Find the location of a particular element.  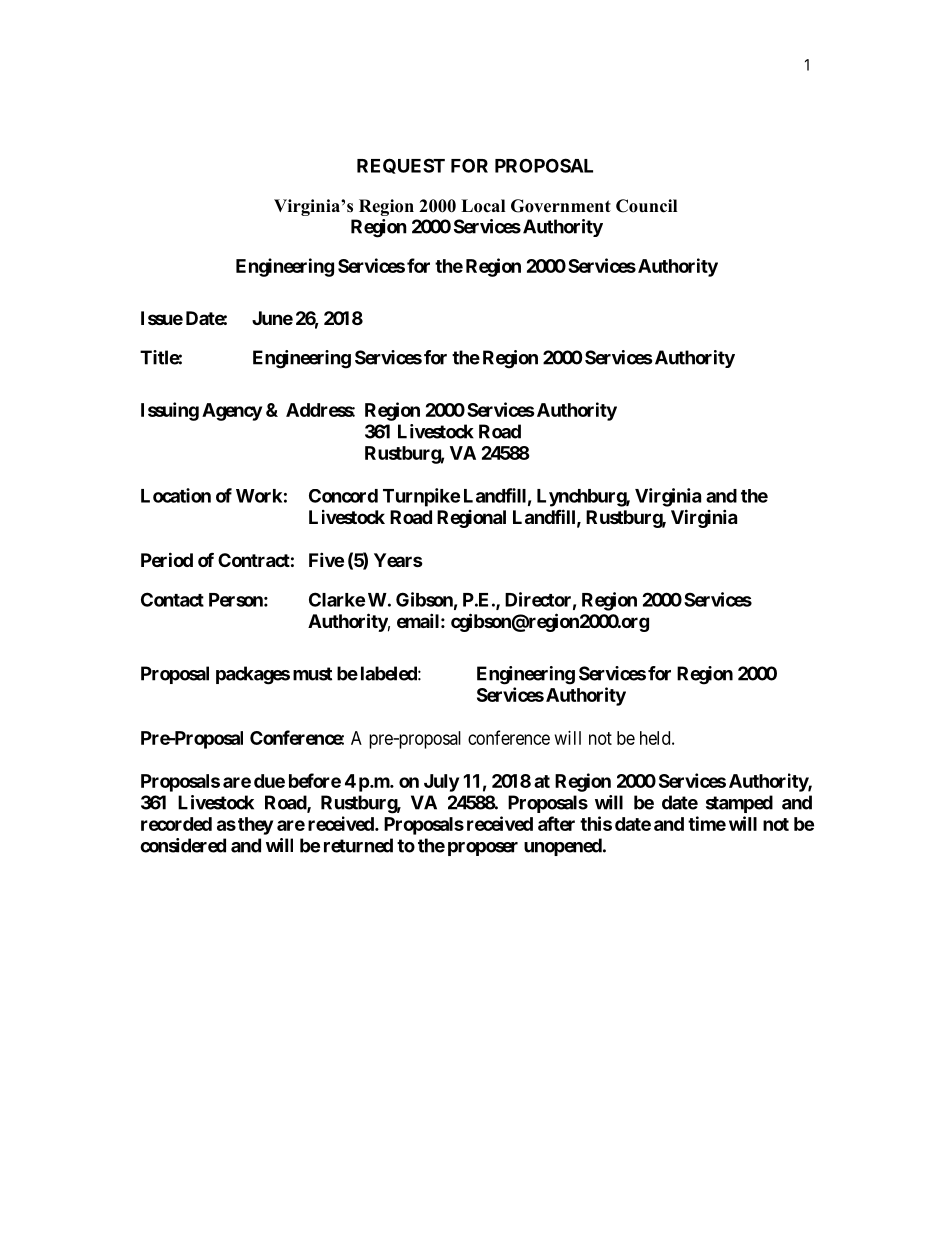

Work is located at coordinates (259, 496).
